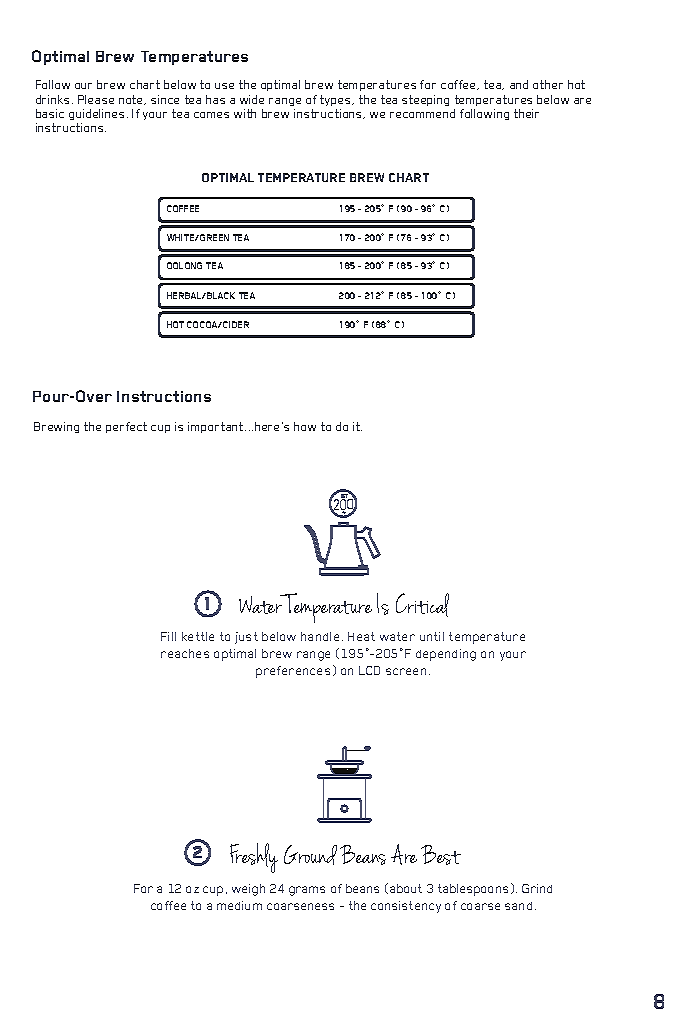 Image resolution: width=689 pixels, height=1033 pixels. What do you see at coordinates (336, 100) in the screenshot?
I see `types` at bounding box center [336, 100].
